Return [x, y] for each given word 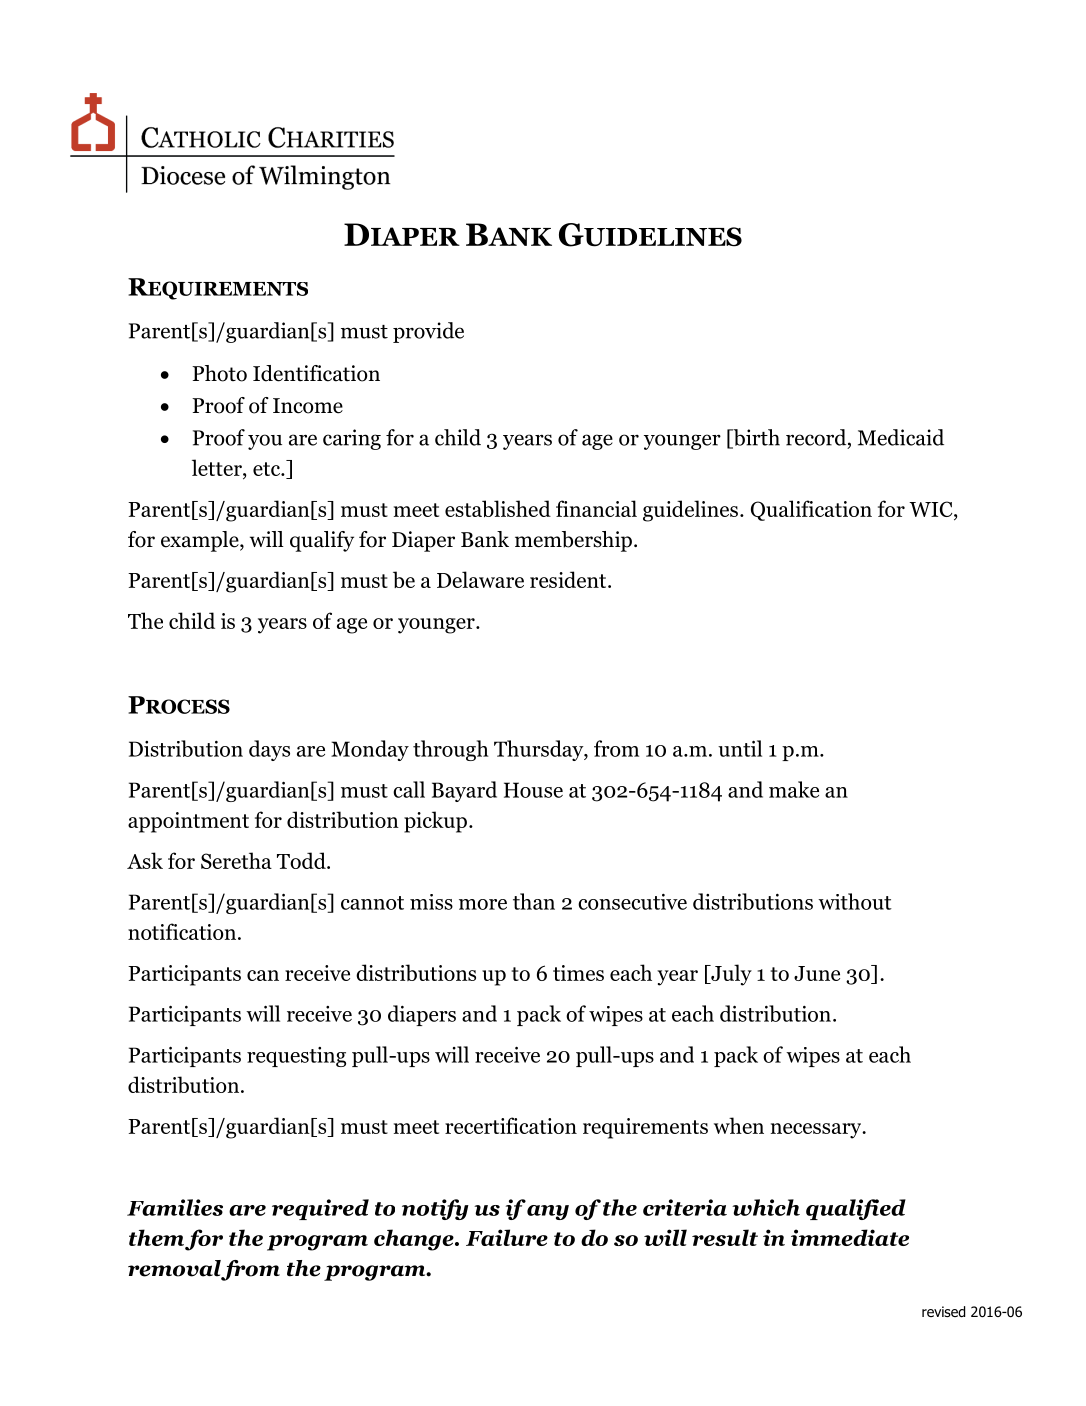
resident [569, 579]
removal [174, 1268]
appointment [188, 822]
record [817, 438]
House [533, 790]
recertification [511, 1125]
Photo [219, 373]
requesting [296, 1057]
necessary [817, 1131]
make [794, 789]
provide [428, 332]
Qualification [811, 510]
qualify [322, 541]
